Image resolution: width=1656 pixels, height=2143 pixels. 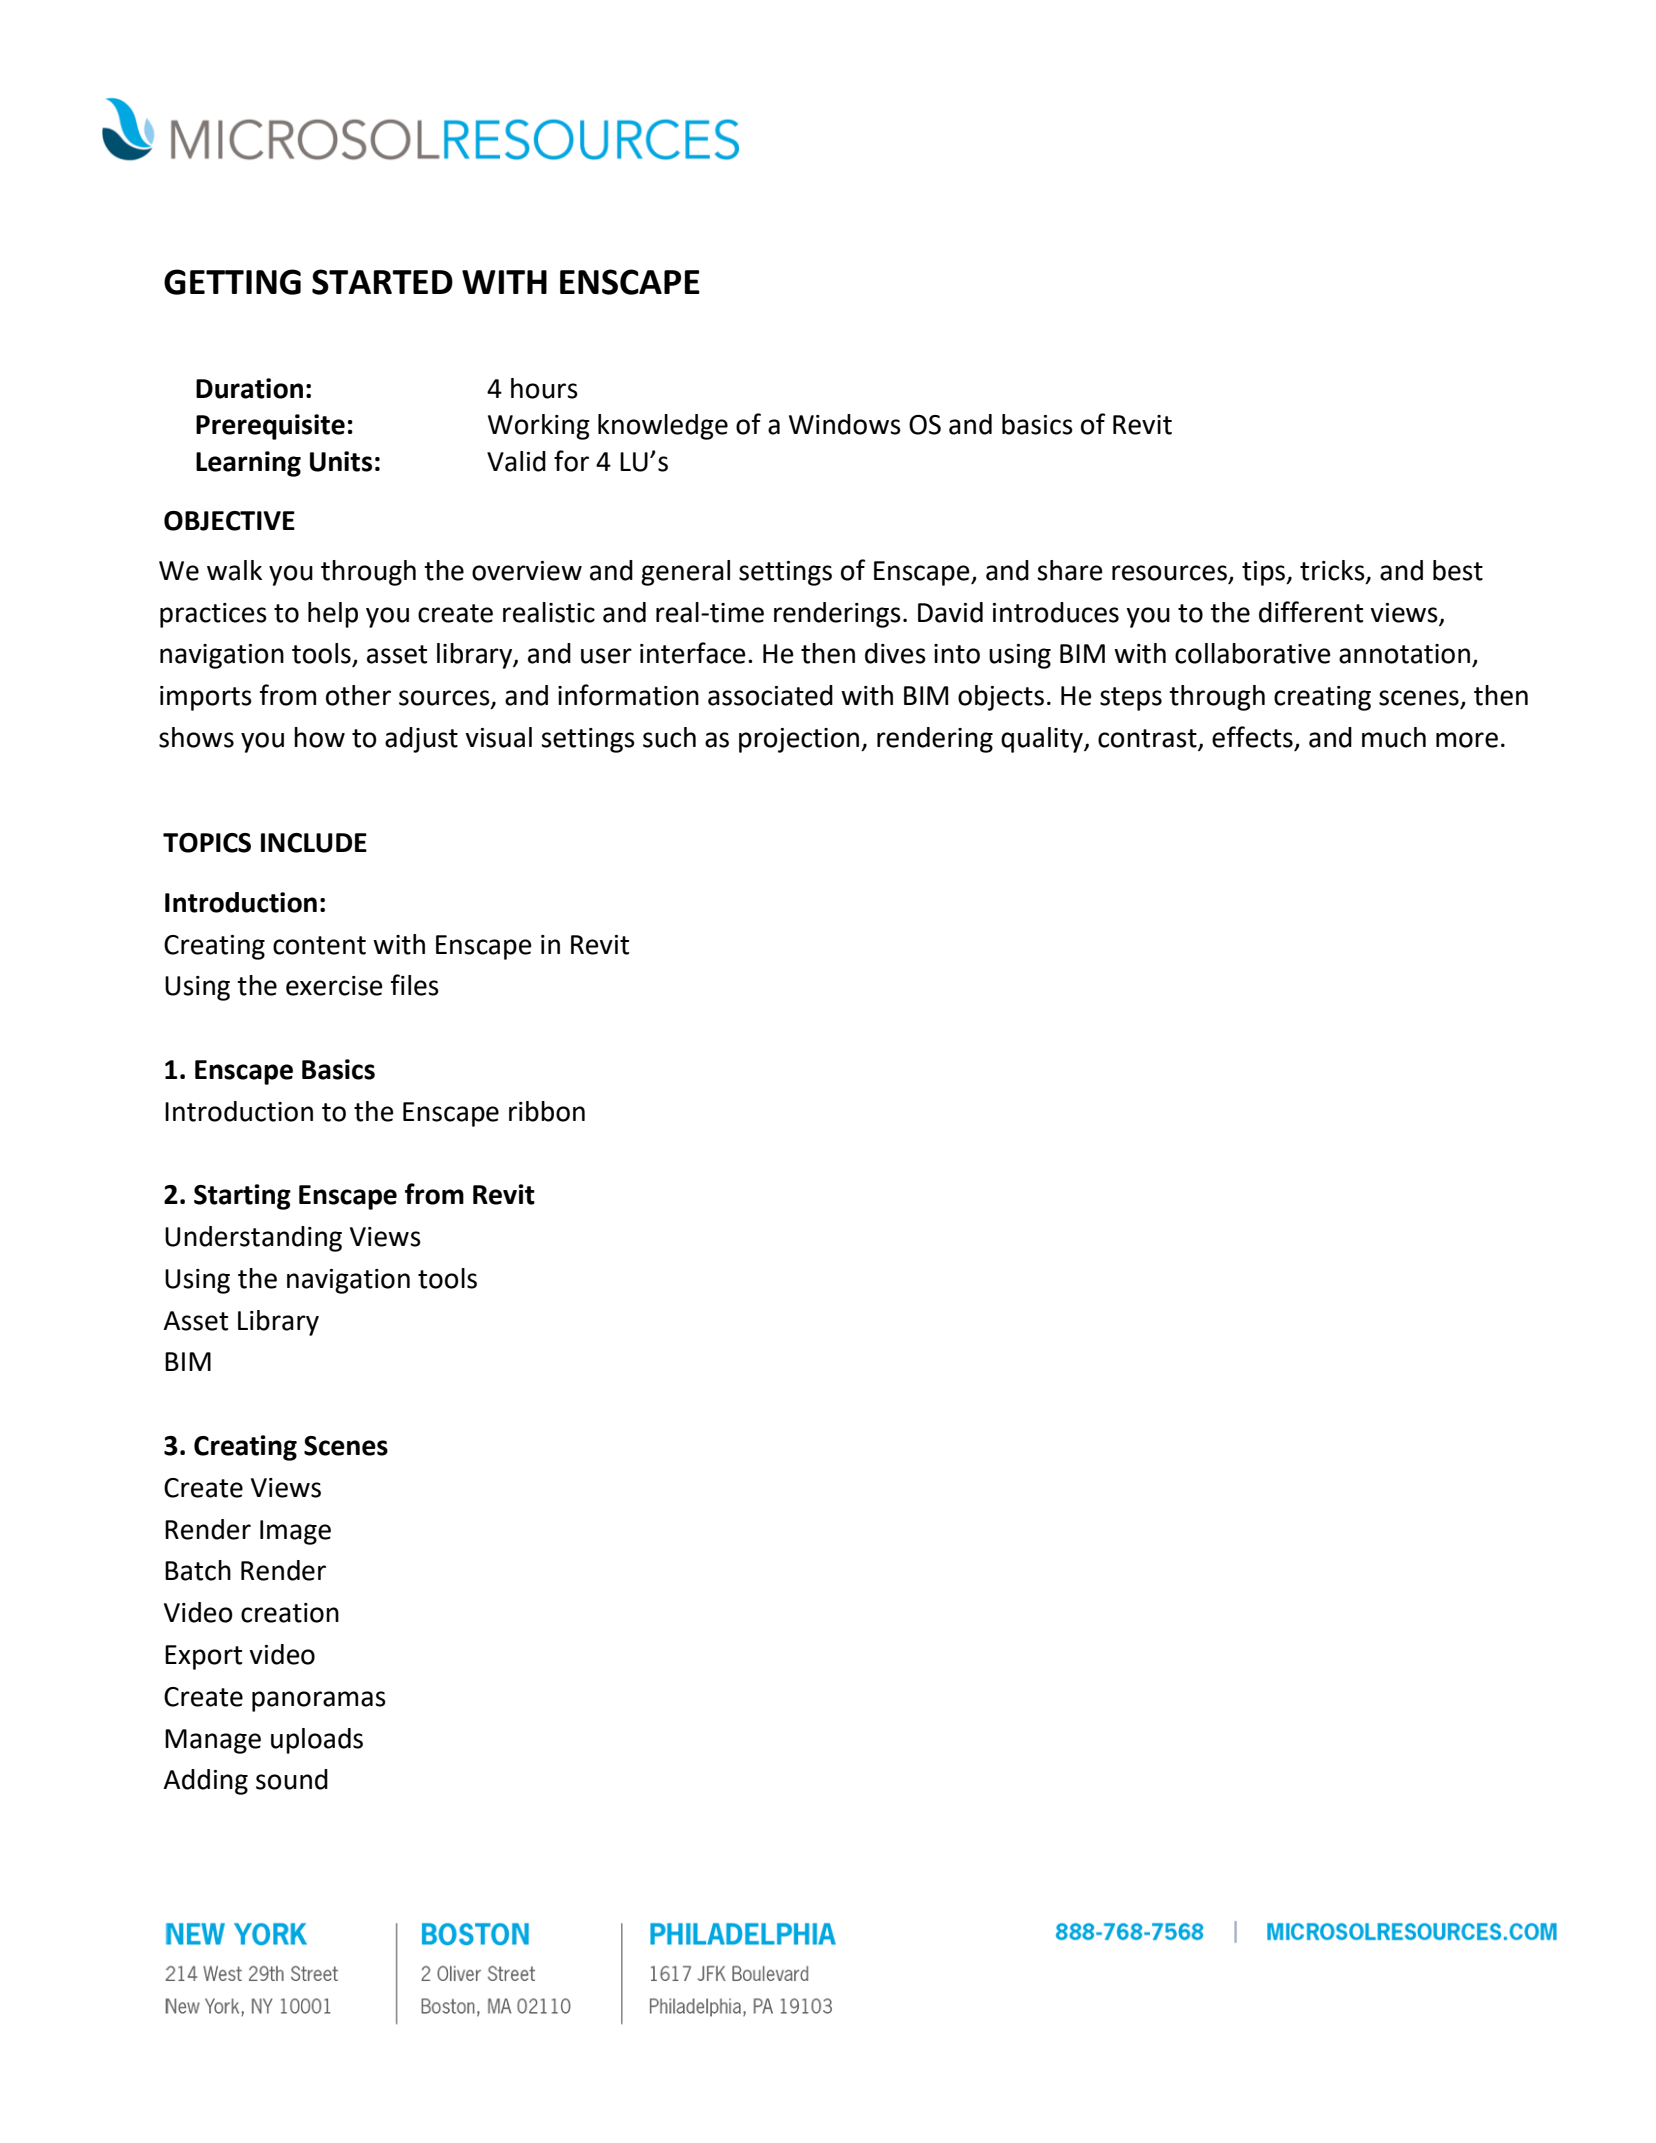 I want to click on other, so click(x=358, y=695).
